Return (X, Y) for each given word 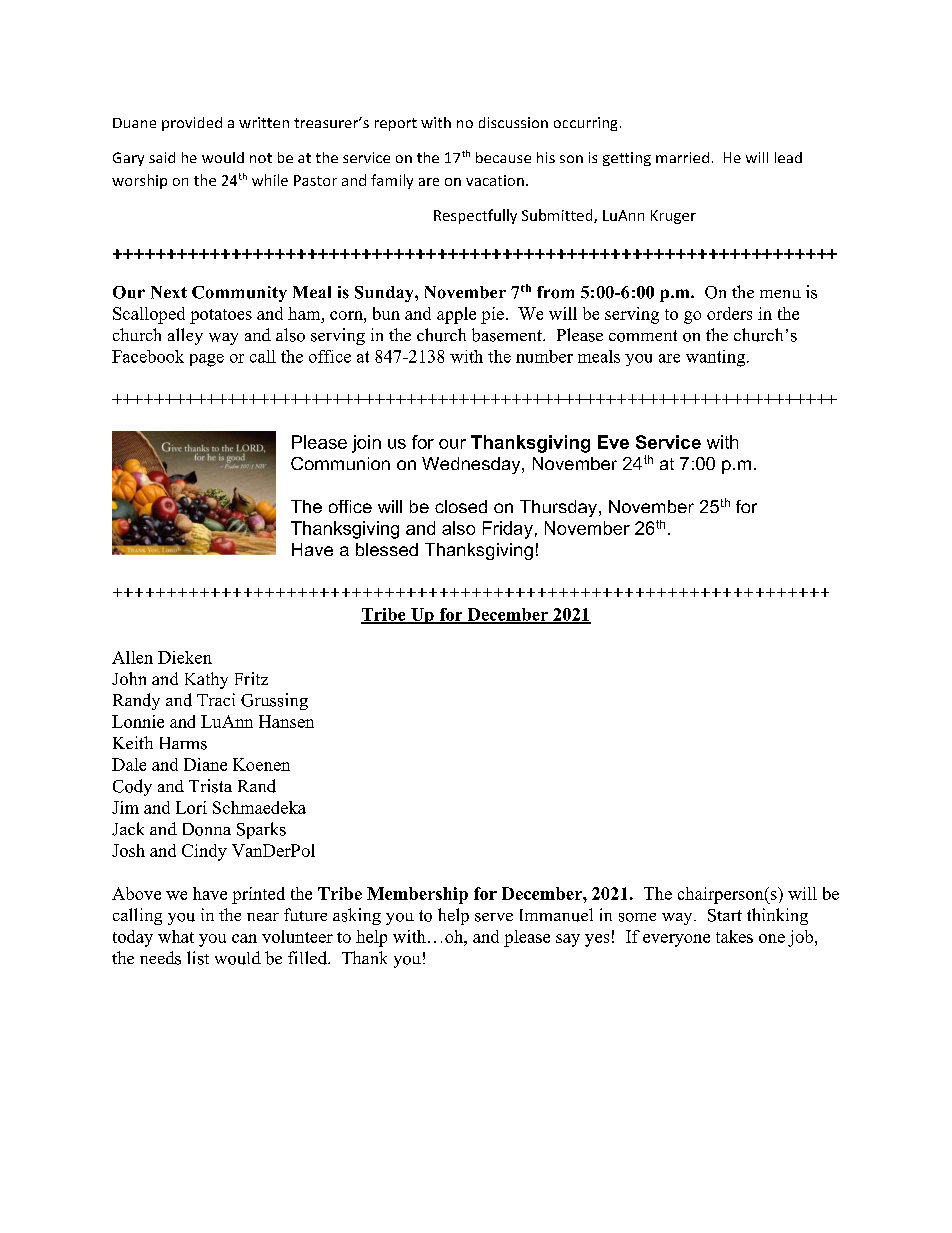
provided (192, 124)
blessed (387, 549)
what (176, 936)
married (682, 157)
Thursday (558, 508)
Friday (508, 530)
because (503, 157)
